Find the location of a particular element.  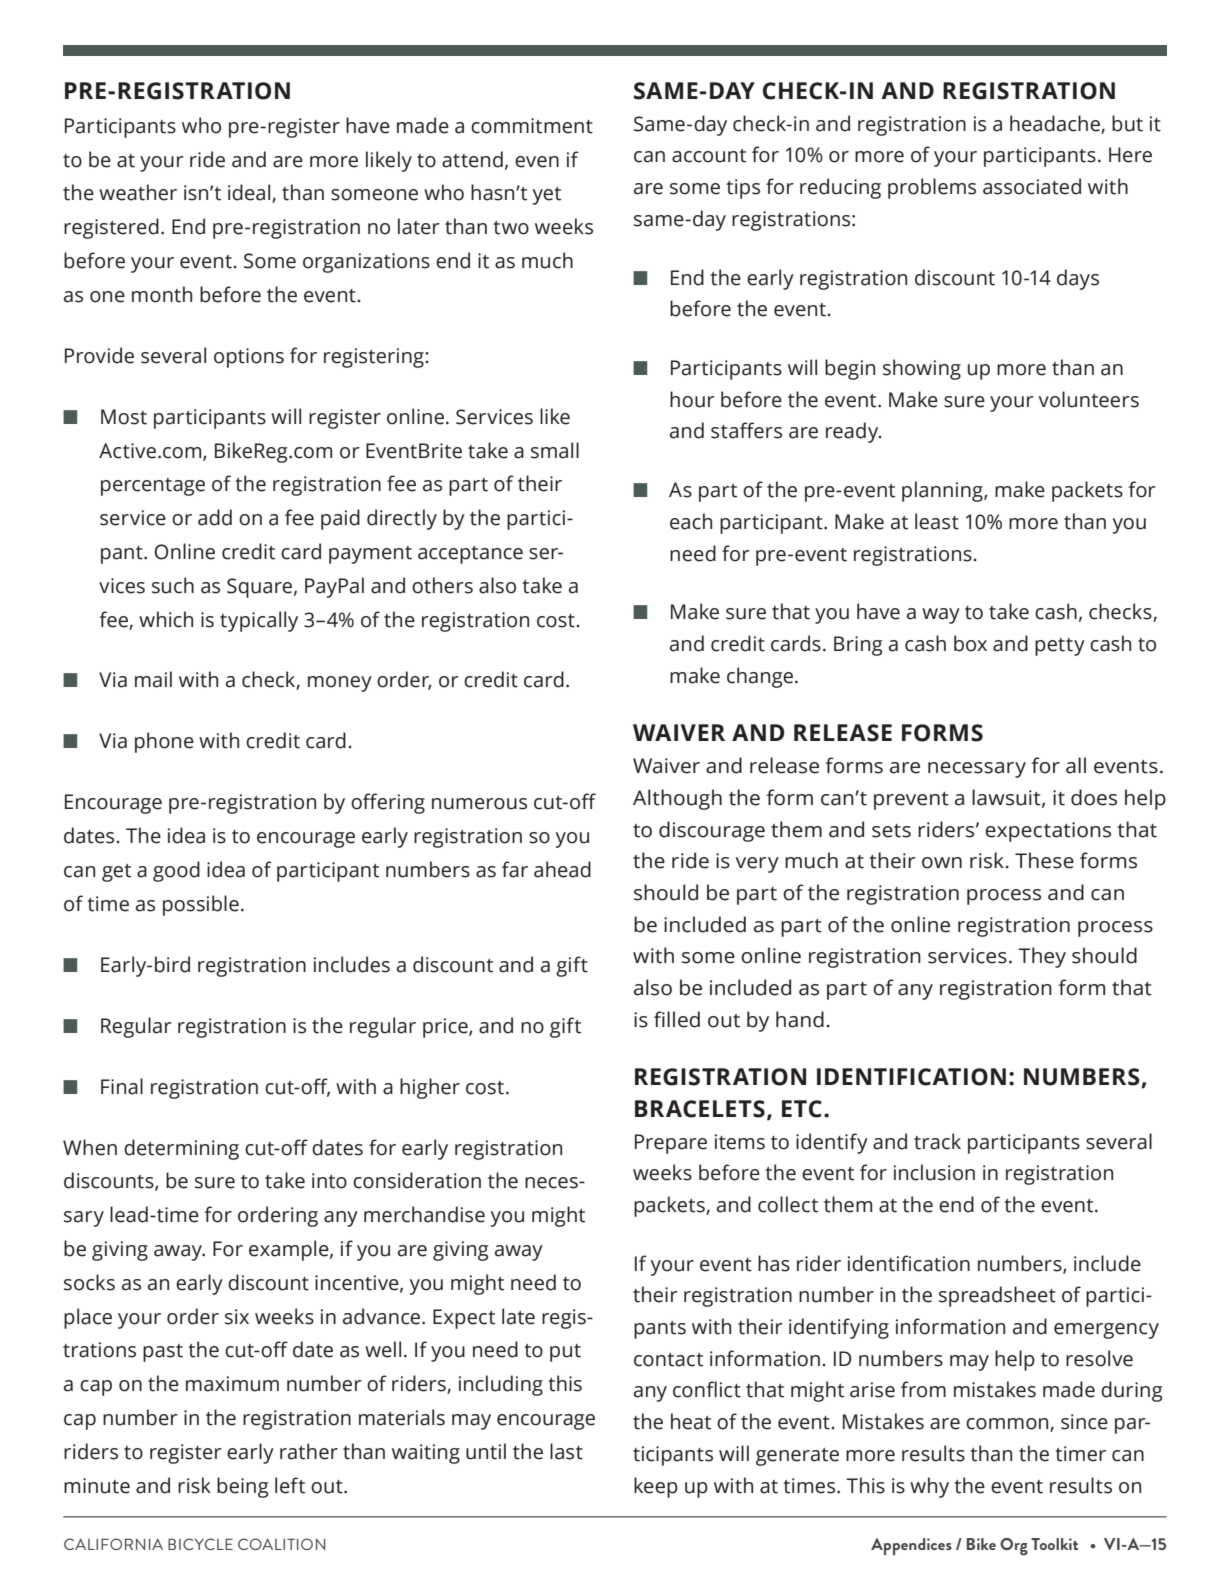

yet is located at coordinates (547, 196).
